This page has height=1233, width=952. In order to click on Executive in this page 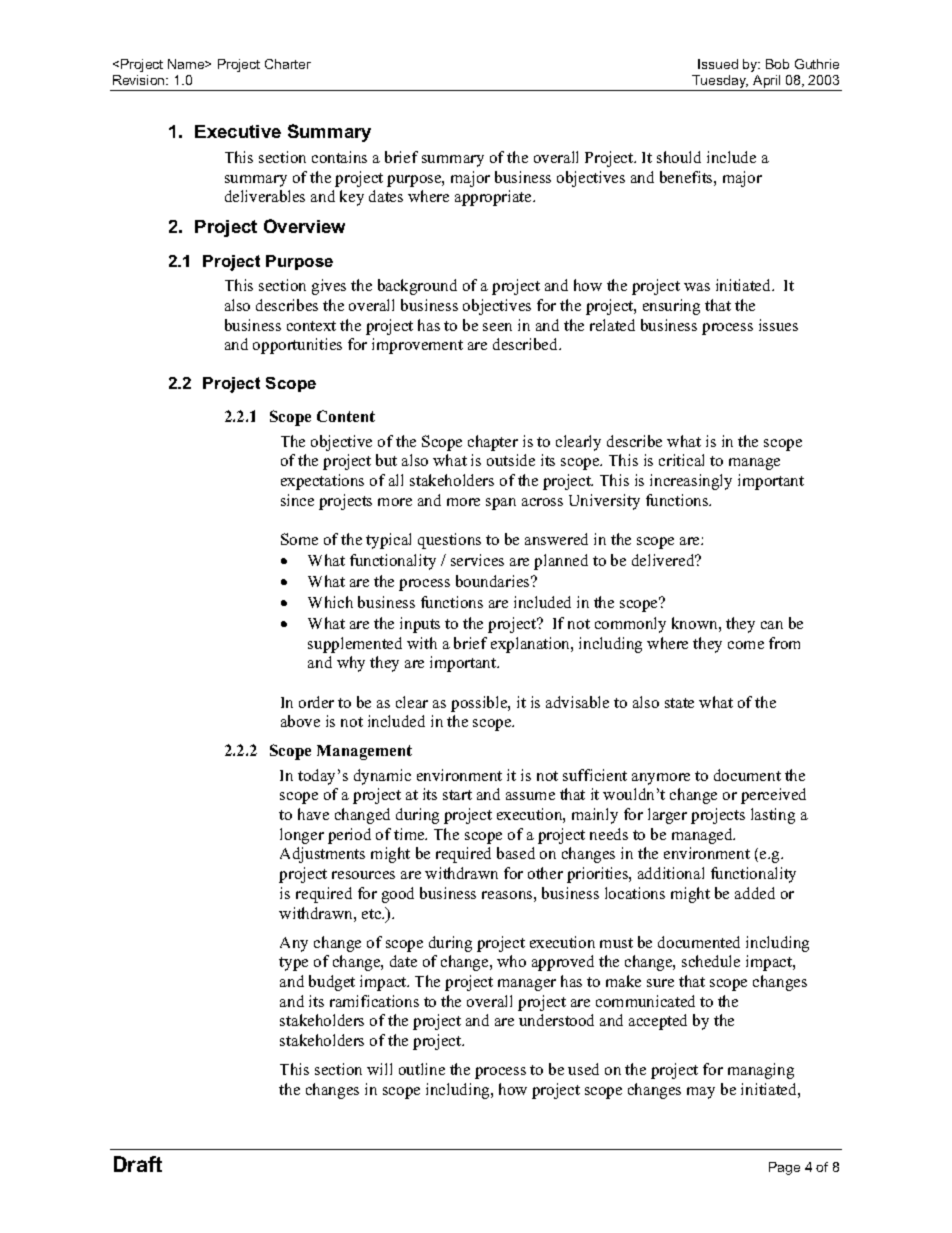, I will do `click(238, 131)`.
